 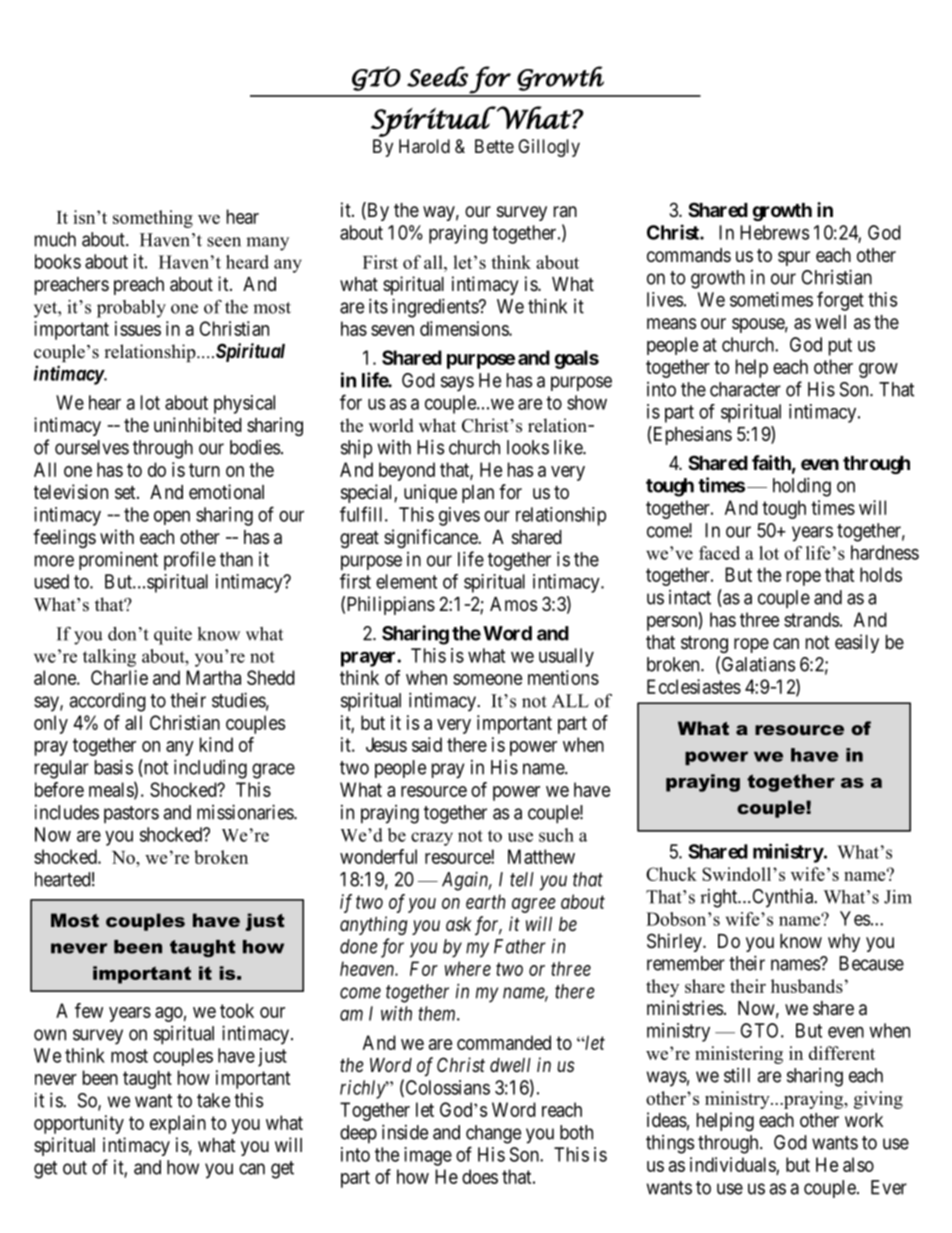 What do you see at coordinates (774, 232) in the image?
I see `Hebrews` at bounding box center [774, 232].
